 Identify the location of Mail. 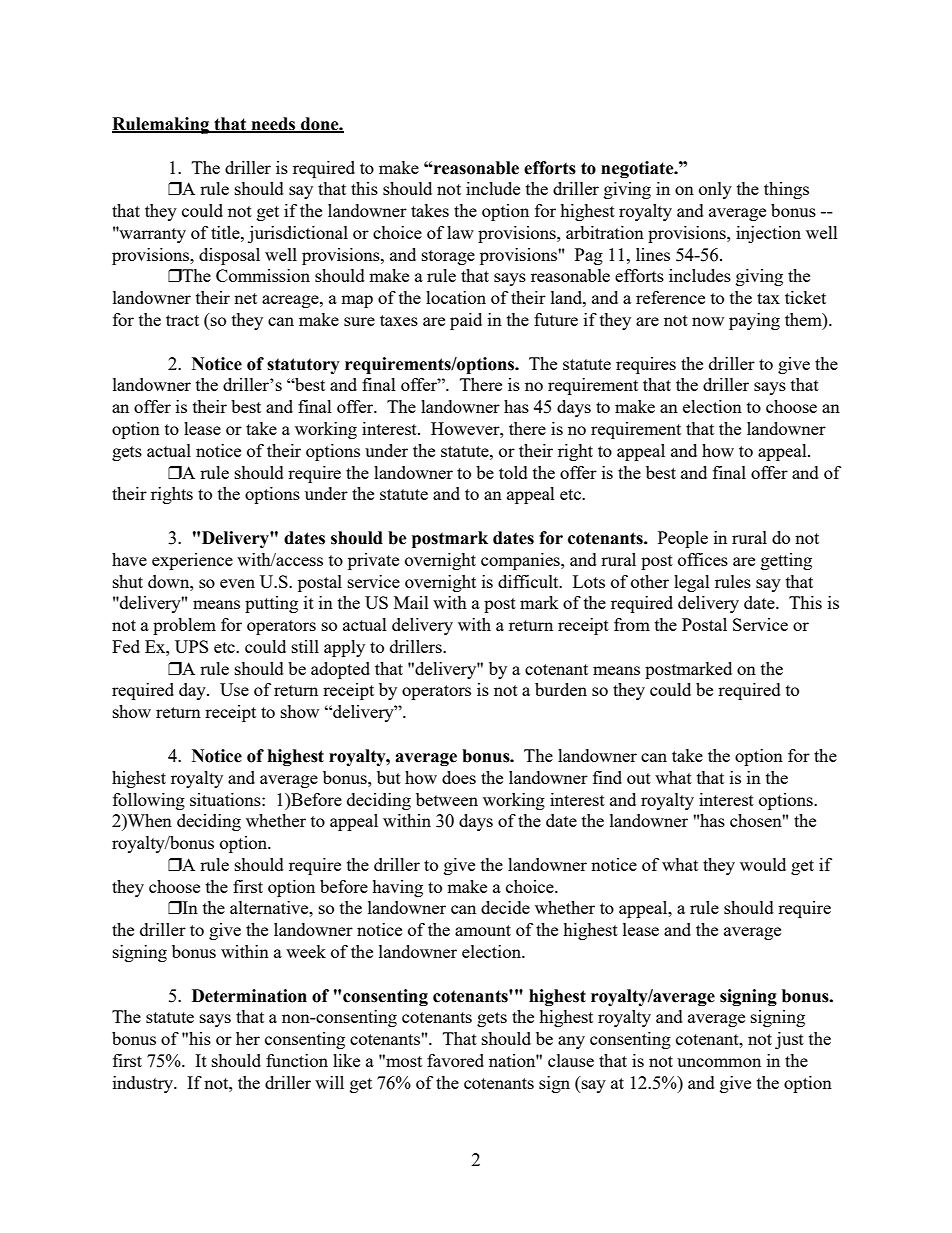
(411, 602).
